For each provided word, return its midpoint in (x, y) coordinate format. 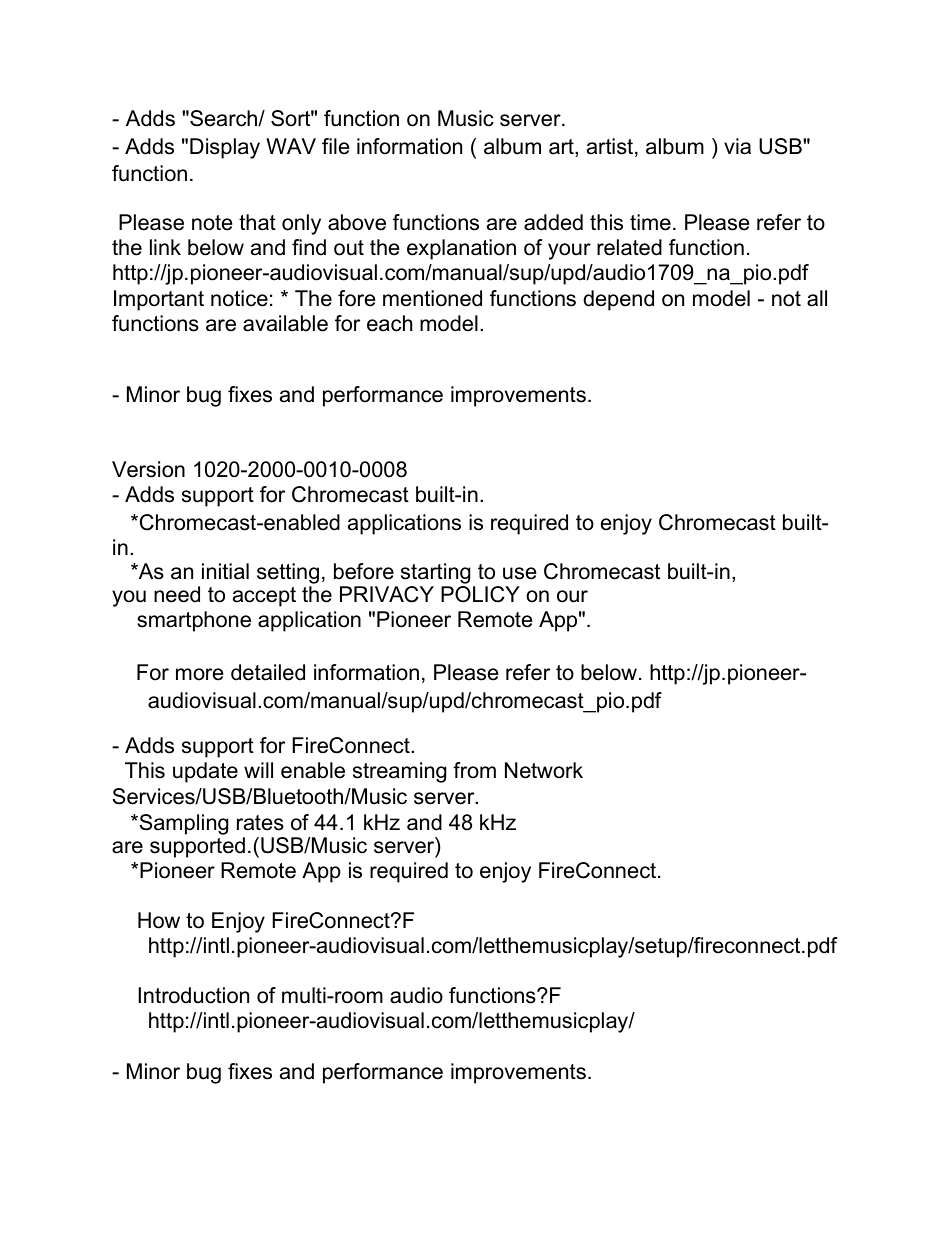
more (200, 674)
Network (544, 770)
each (389, 323)
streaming (399, 772)
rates (260, 823)
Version (148, 469)
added (553, 222)
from (474, 770)
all (817, 298)
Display (225, 148)
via (737, 146)
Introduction (193, 995)
